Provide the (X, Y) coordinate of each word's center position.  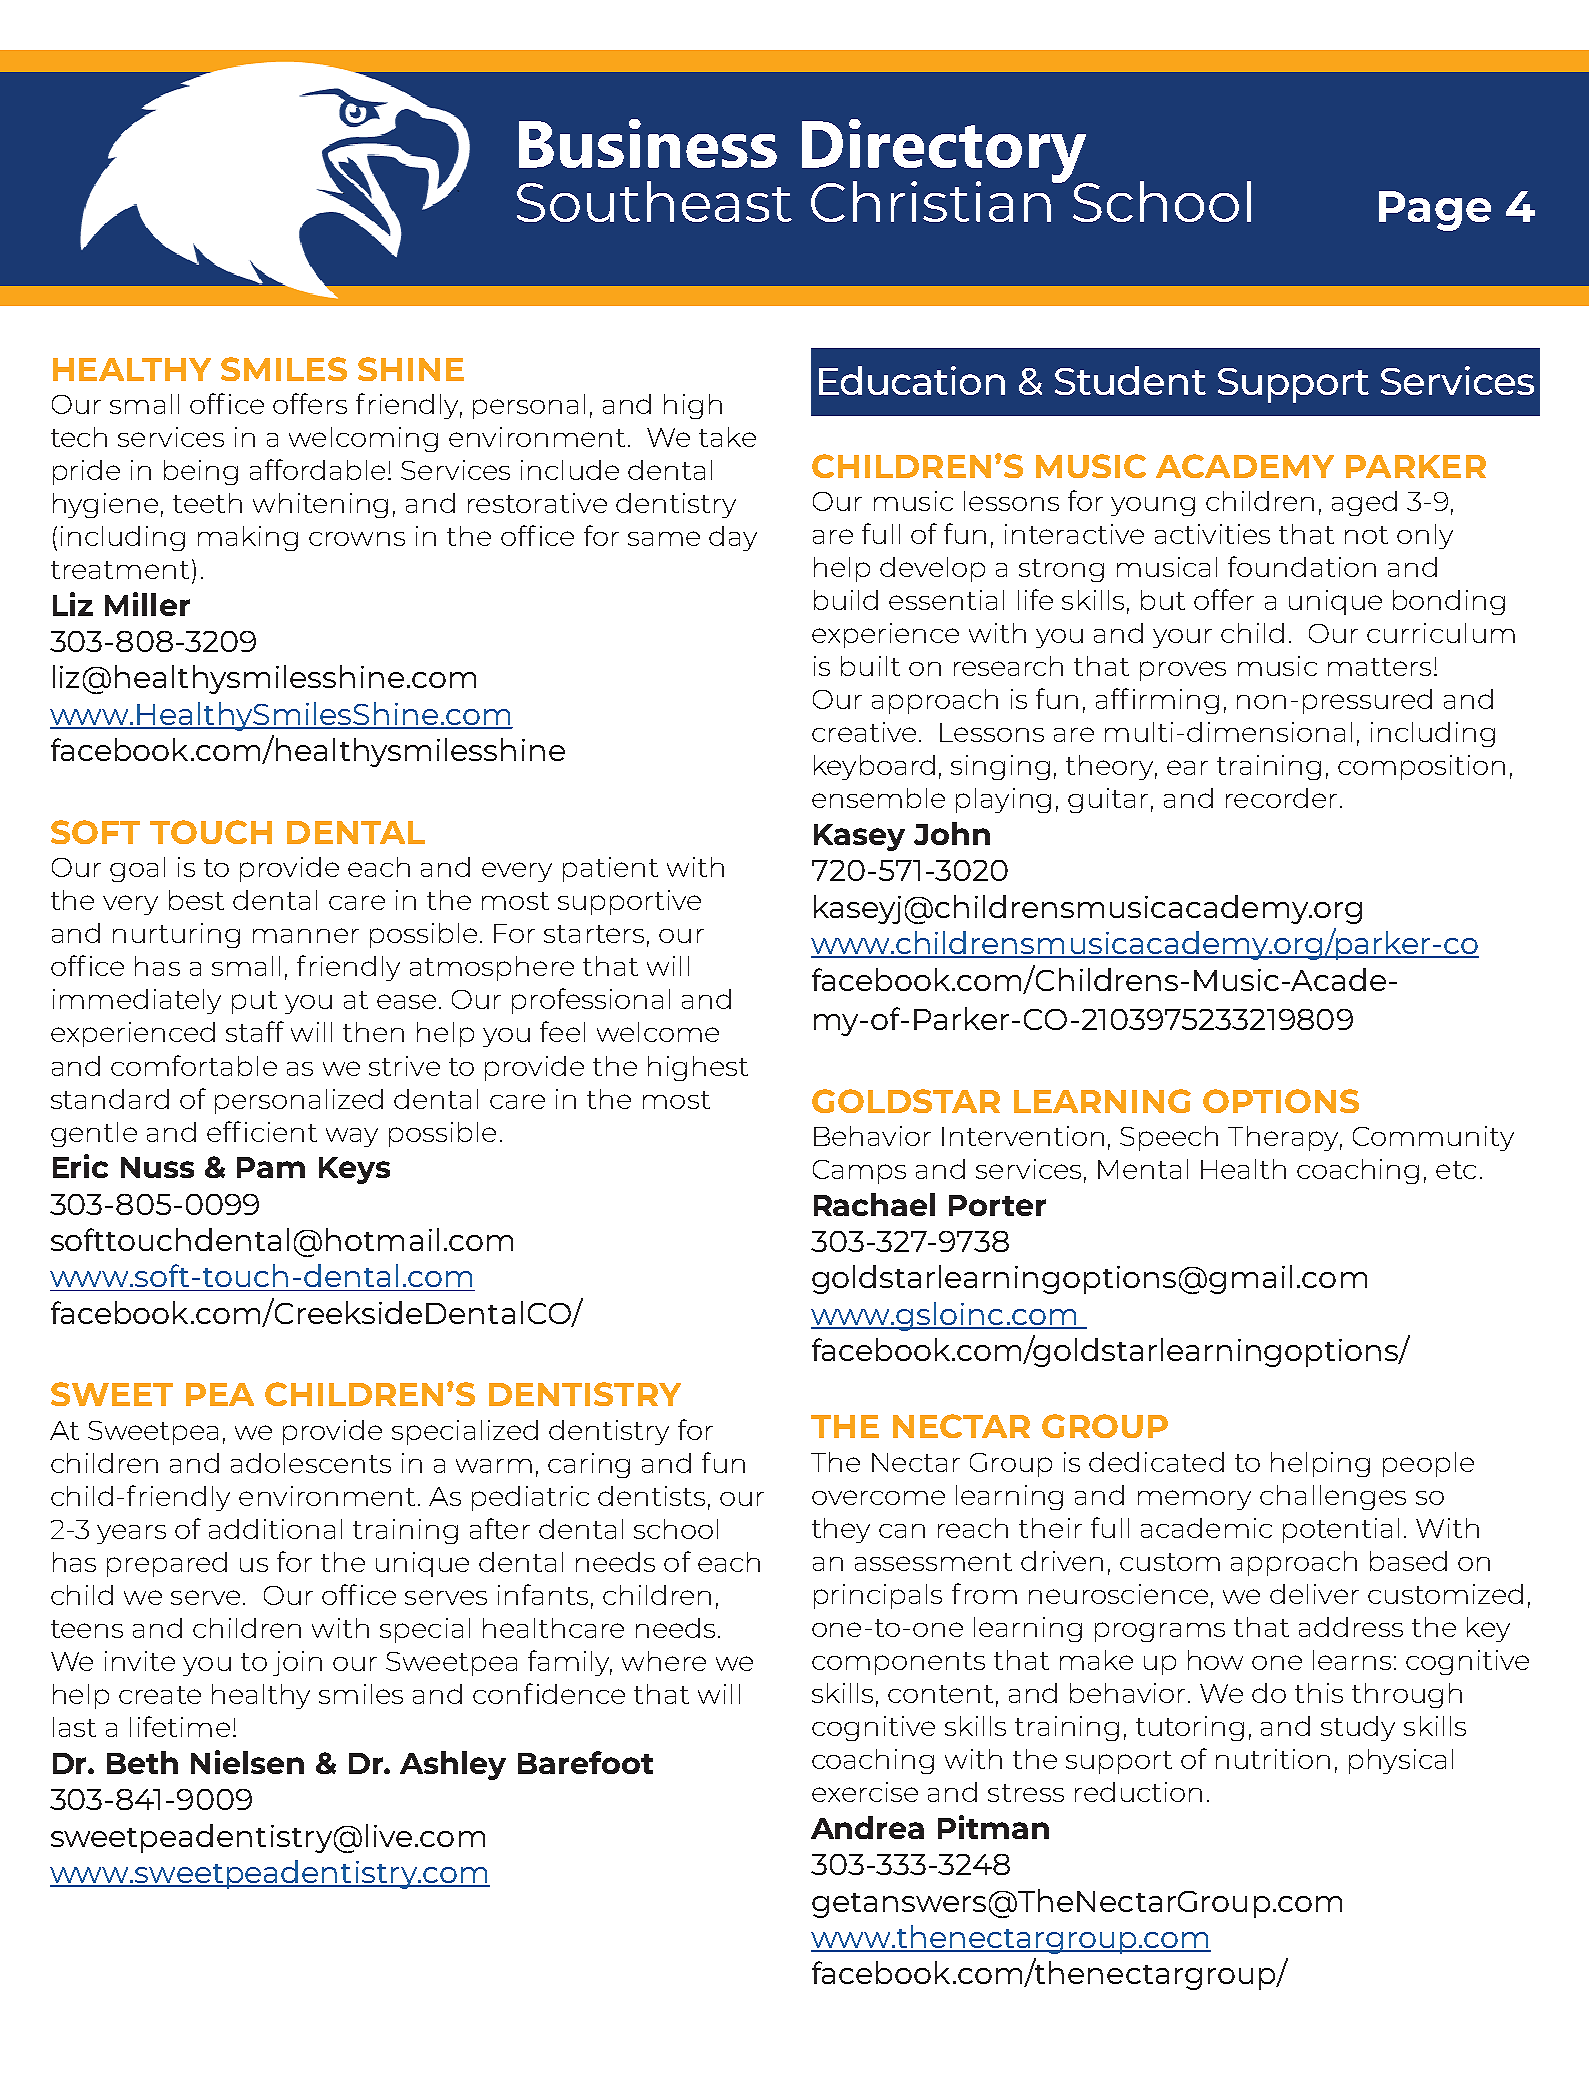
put (254, 1002)
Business (648, 143)
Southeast (654, 201)
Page (1435, 211)
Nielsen (247, 1762)
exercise (865, 1792)
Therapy (1285, 1138)
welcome (658, 1032)
